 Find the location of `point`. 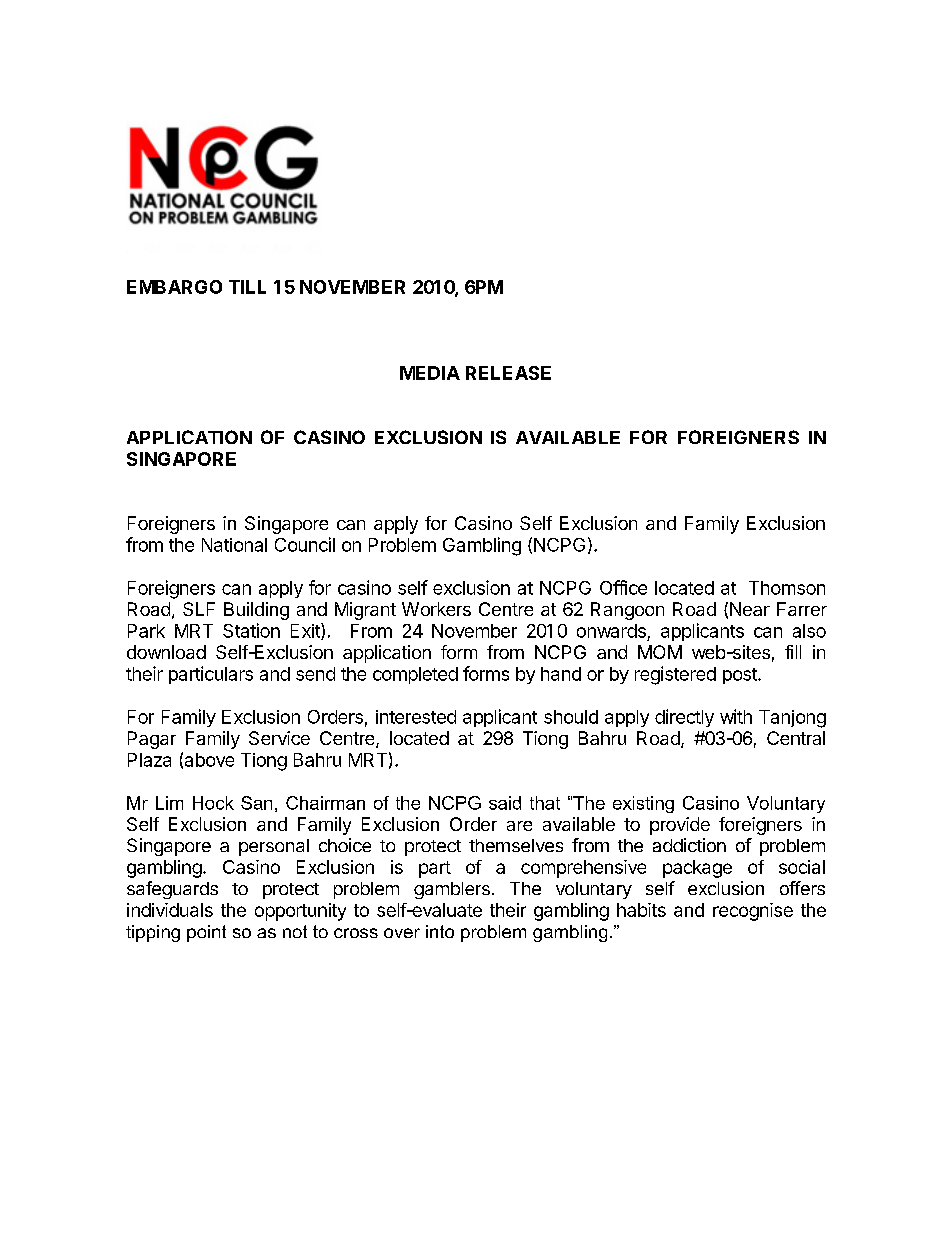

point is located at coordinates (206, 933).
